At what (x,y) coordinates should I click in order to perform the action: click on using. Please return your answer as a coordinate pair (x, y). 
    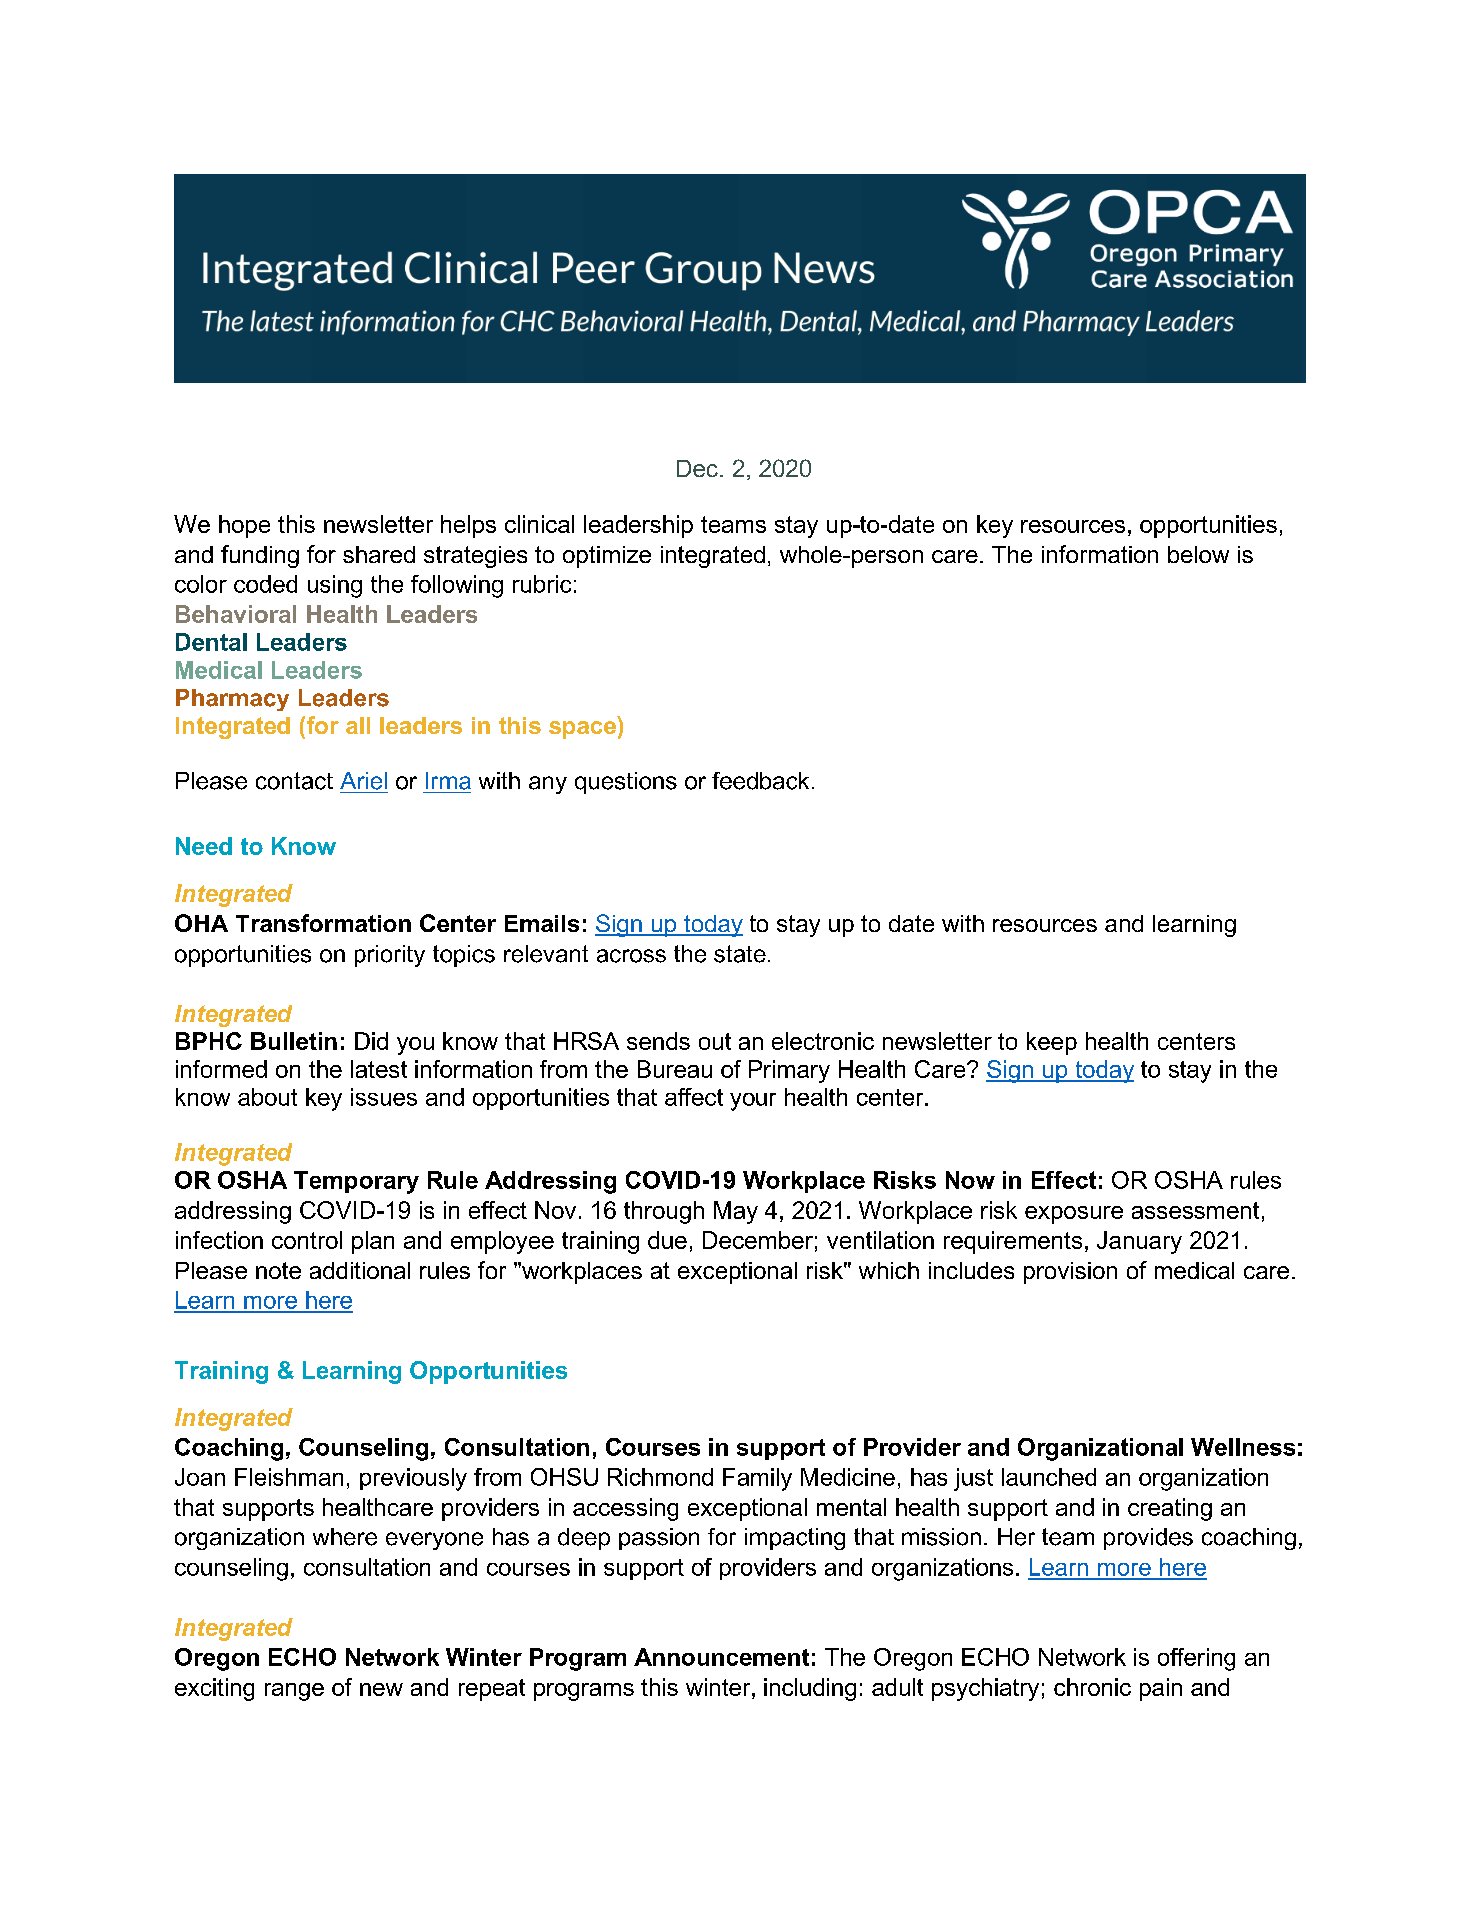
    Looking at the image, I should click on (335, 586).
